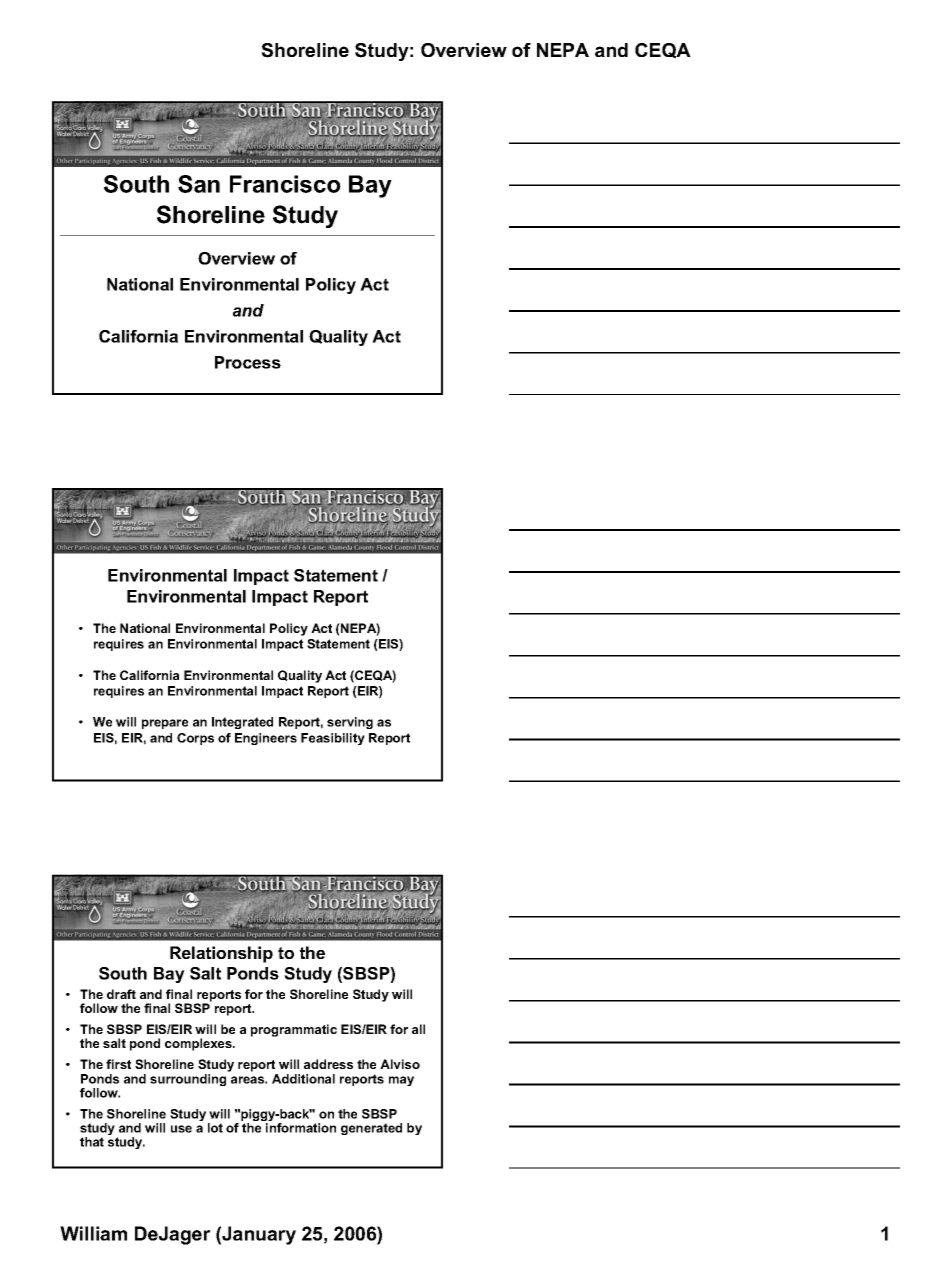 The image size is (952, 1270). What do you see at coordinates (199, 184) in the screenshot?
I see `San` at bounding box center [199, 184].
